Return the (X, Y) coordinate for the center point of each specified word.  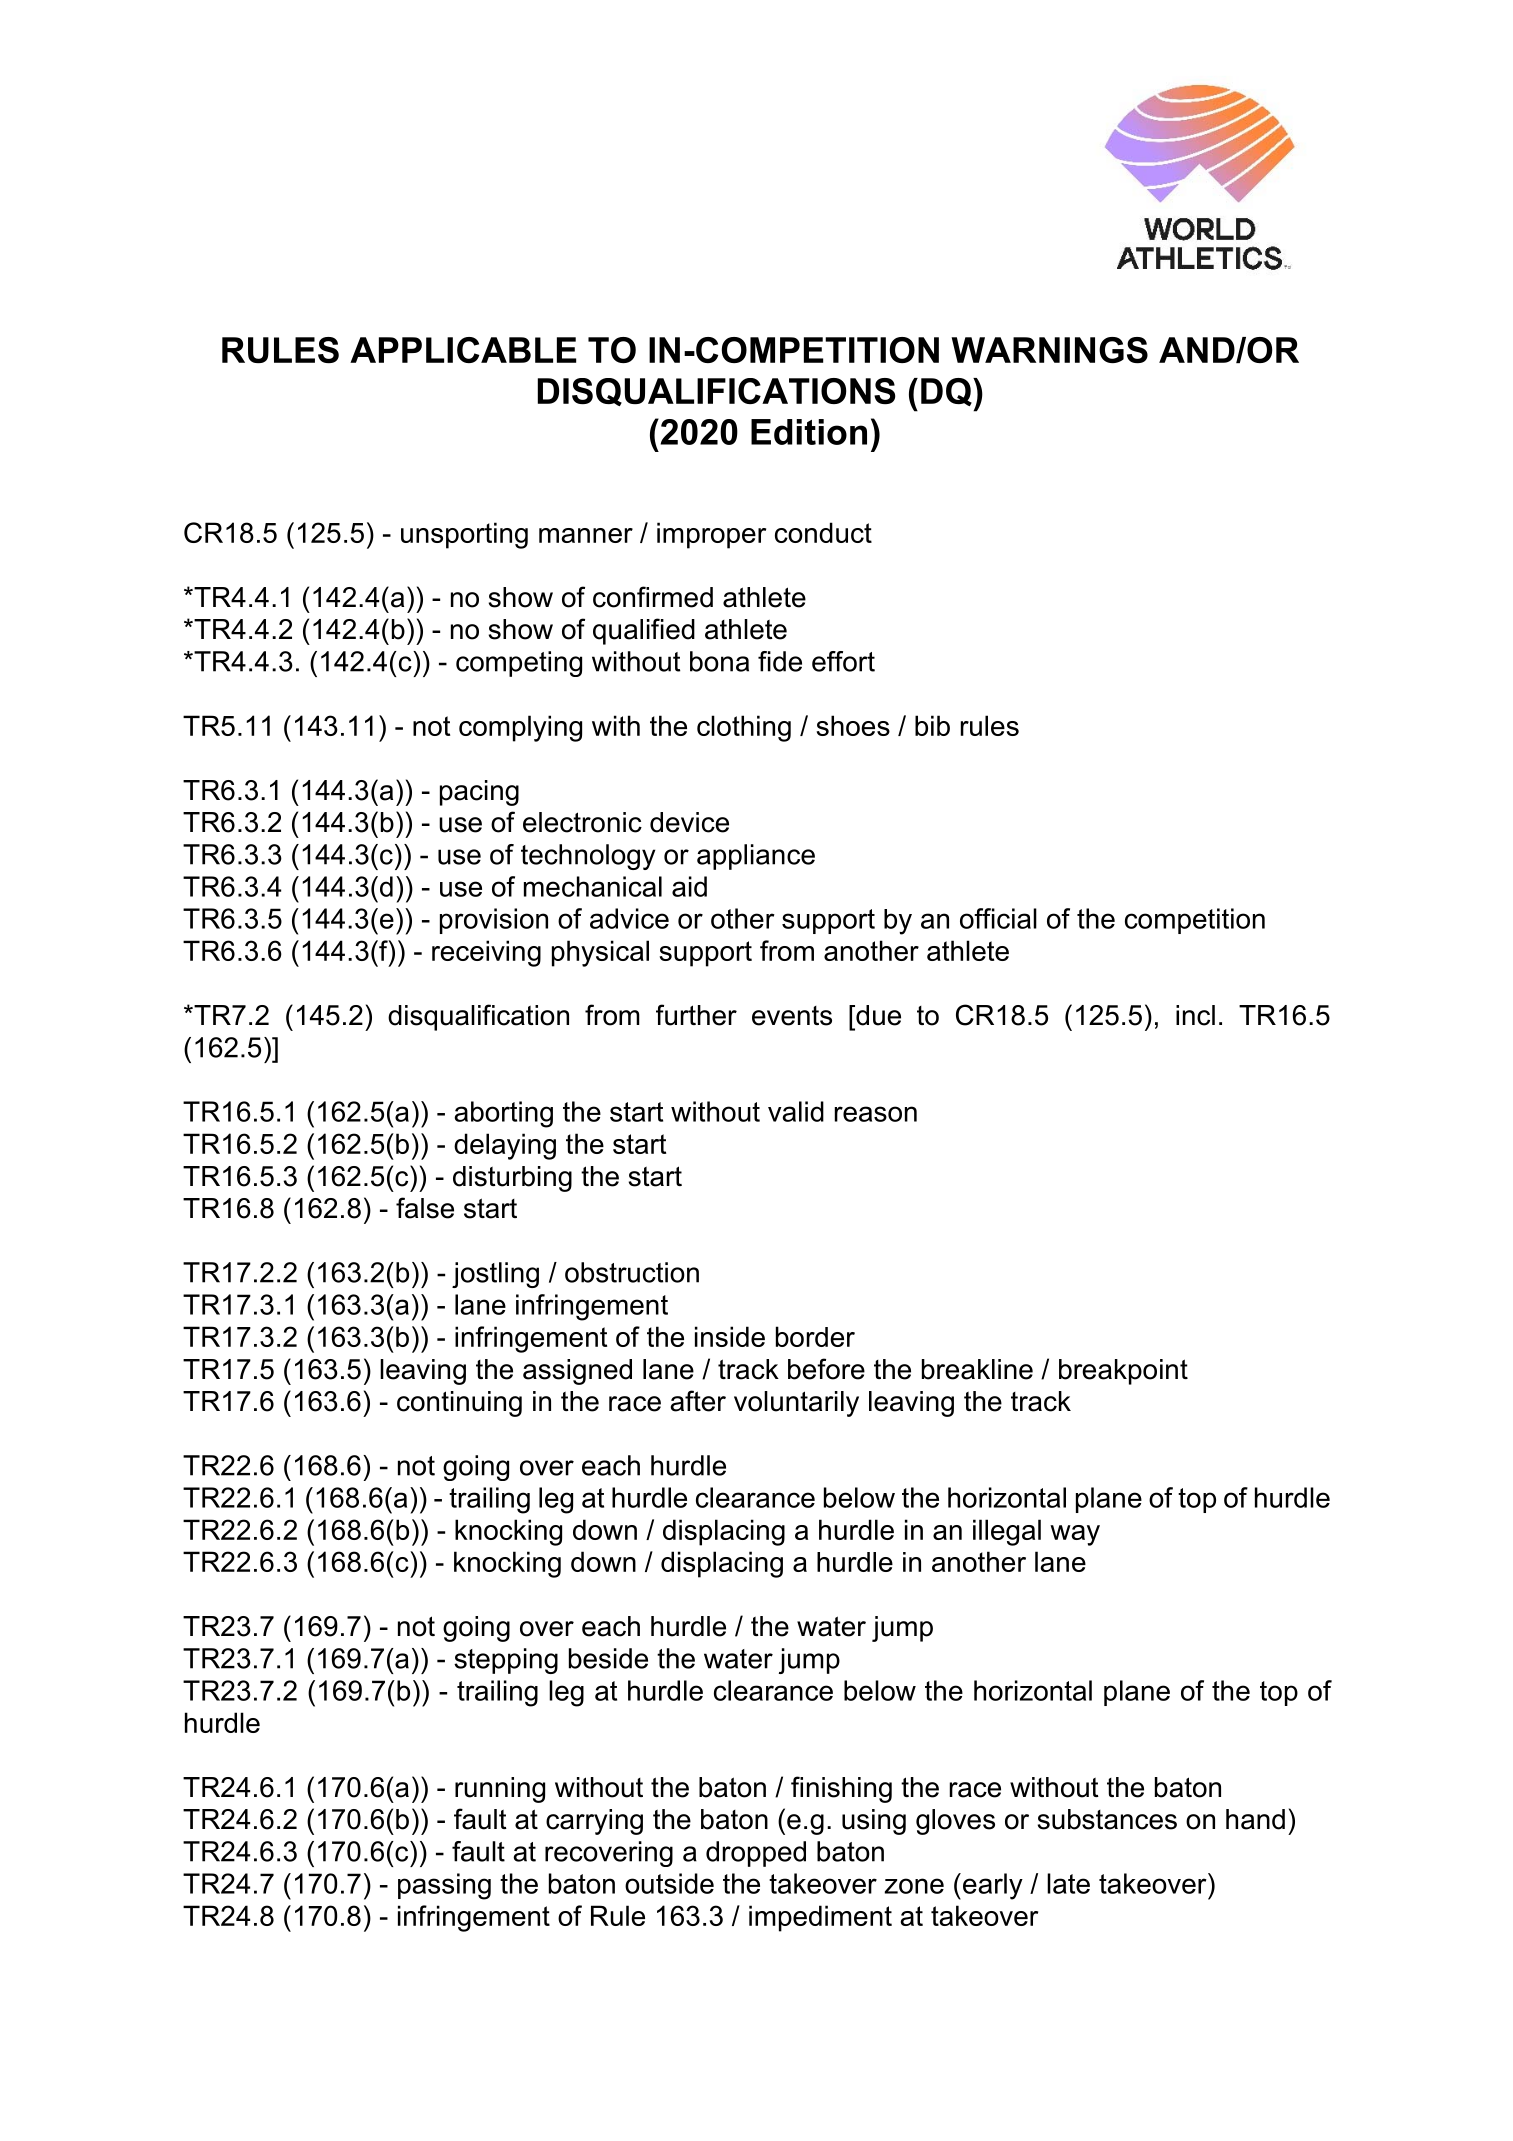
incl (1195, 1015)
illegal (1007, 1532)
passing (444, 1886)
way (1075, 1535)
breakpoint (1123, 1372)
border (815, 1336)
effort (843, 661)
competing (519, 664)
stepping (506, 1661)
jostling (495, 1275)
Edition (809, 432)
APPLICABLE (463, 350)
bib (932, 725)
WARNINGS (1049, 350)
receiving (486, 953)
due (877, 1015)
